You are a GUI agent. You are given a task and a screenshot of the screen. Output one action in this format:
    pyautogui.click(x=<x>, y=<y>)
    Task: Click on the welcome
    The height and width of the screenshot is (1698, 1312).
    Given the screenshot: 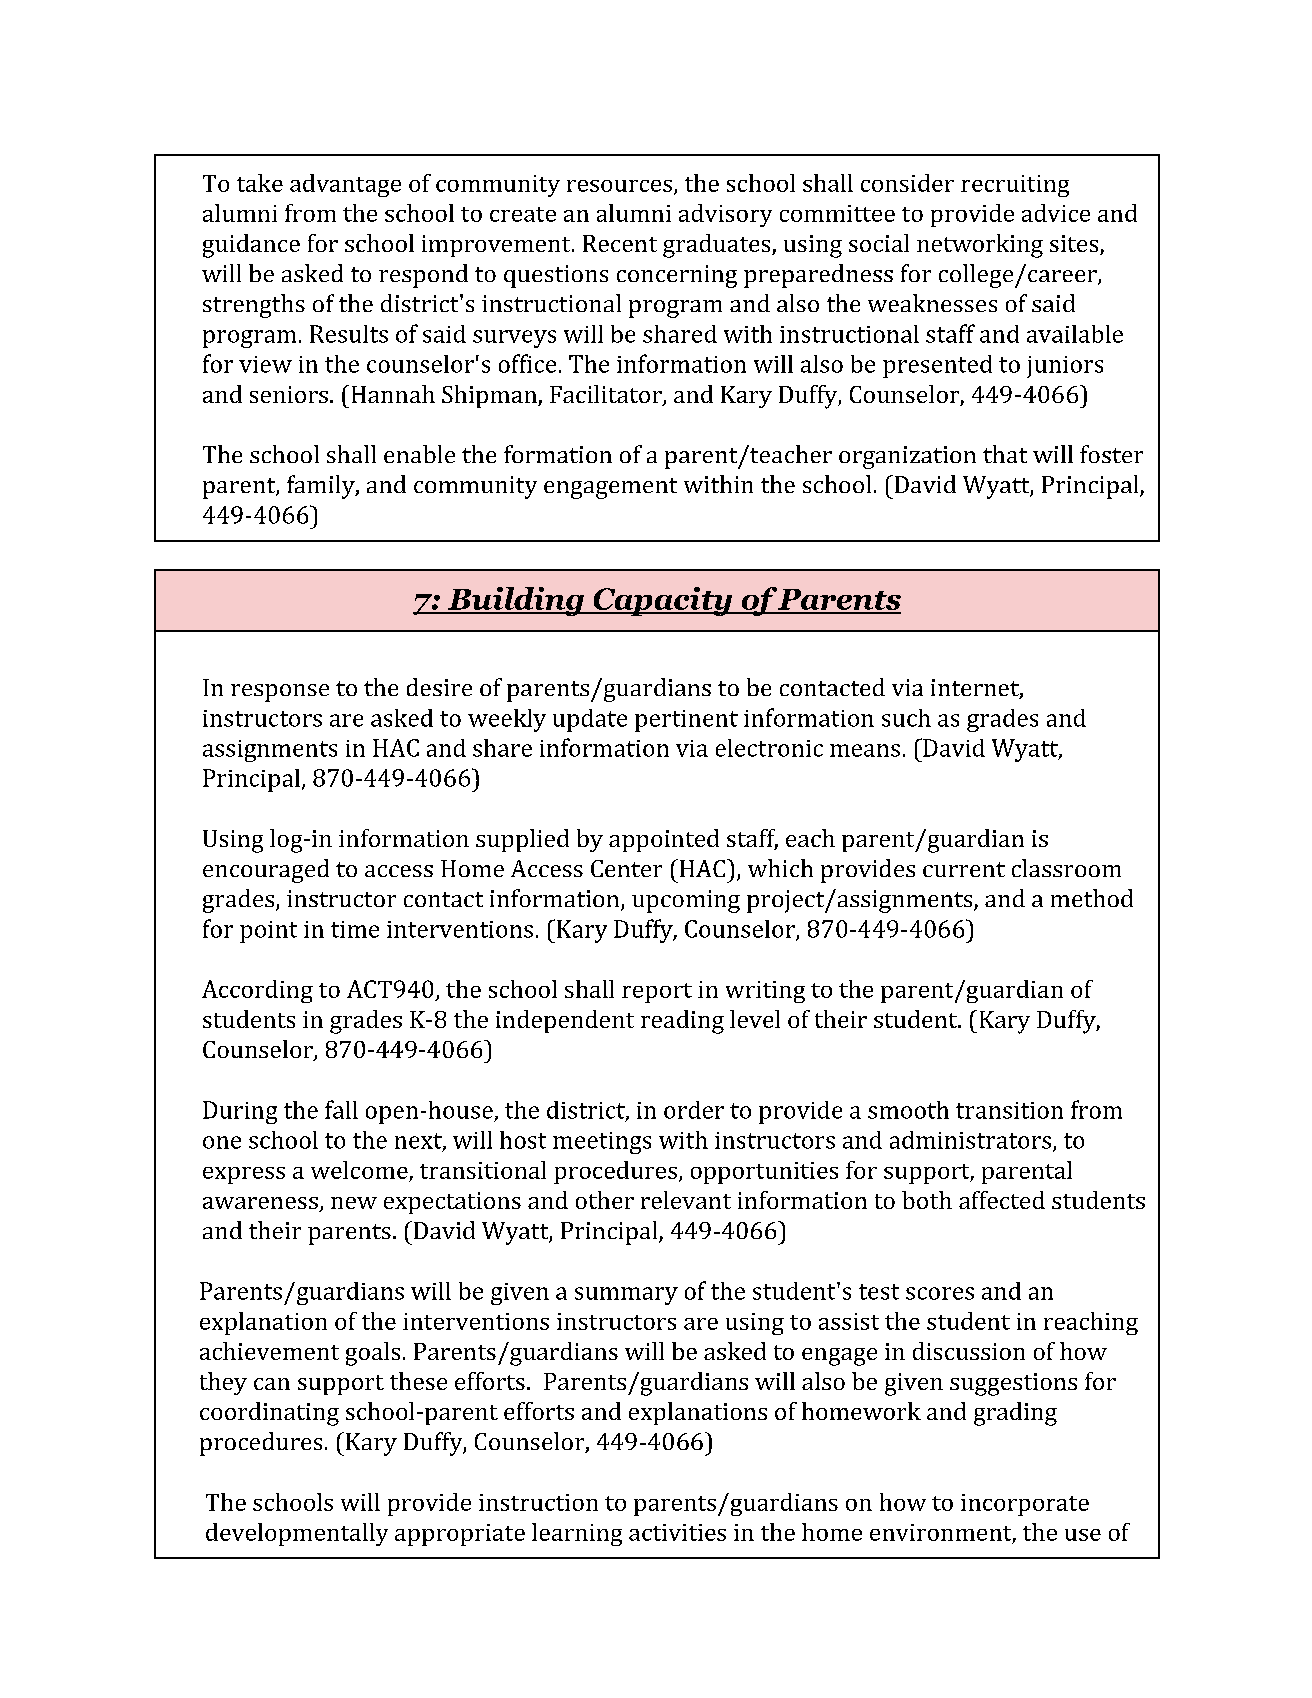 What is the action you would take?
    pyautogui.click(x=359, y=1170)
